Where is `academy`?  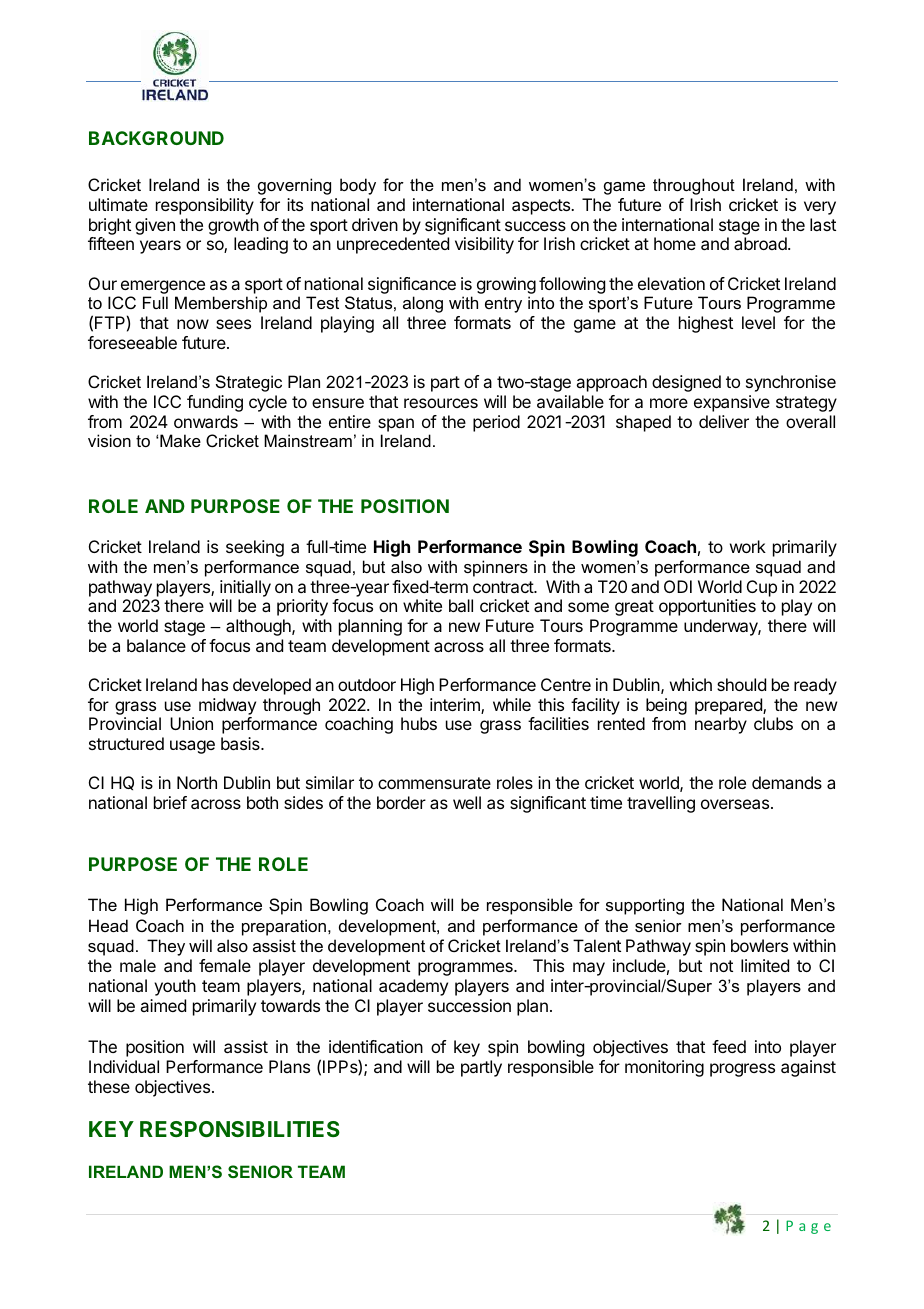
academy is located at coordinates (413, 987).
